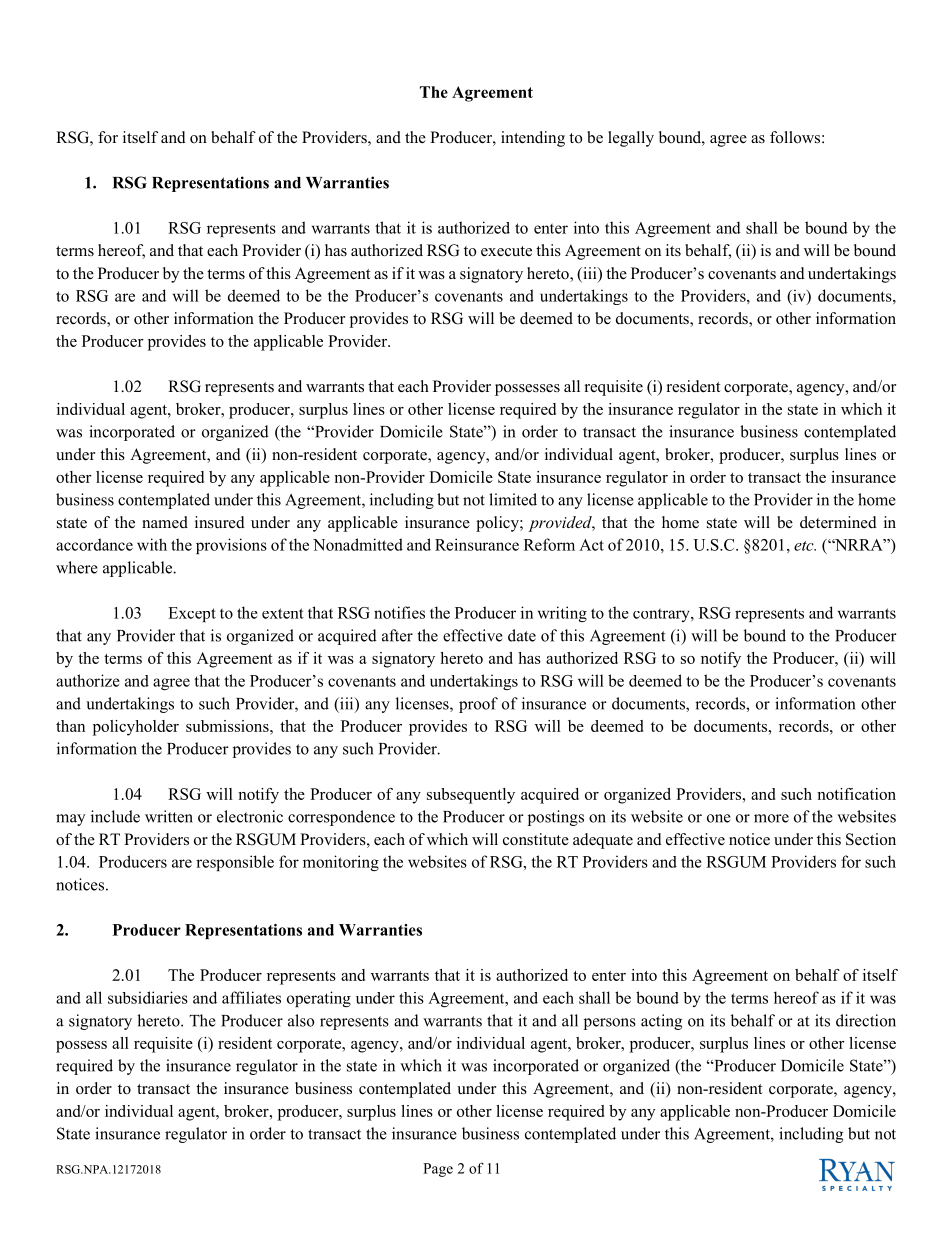 This screenshot has height=1233, width=952. Describe the element at coordinates (513, 499) in the screenshot. I see `limited` at that location.
